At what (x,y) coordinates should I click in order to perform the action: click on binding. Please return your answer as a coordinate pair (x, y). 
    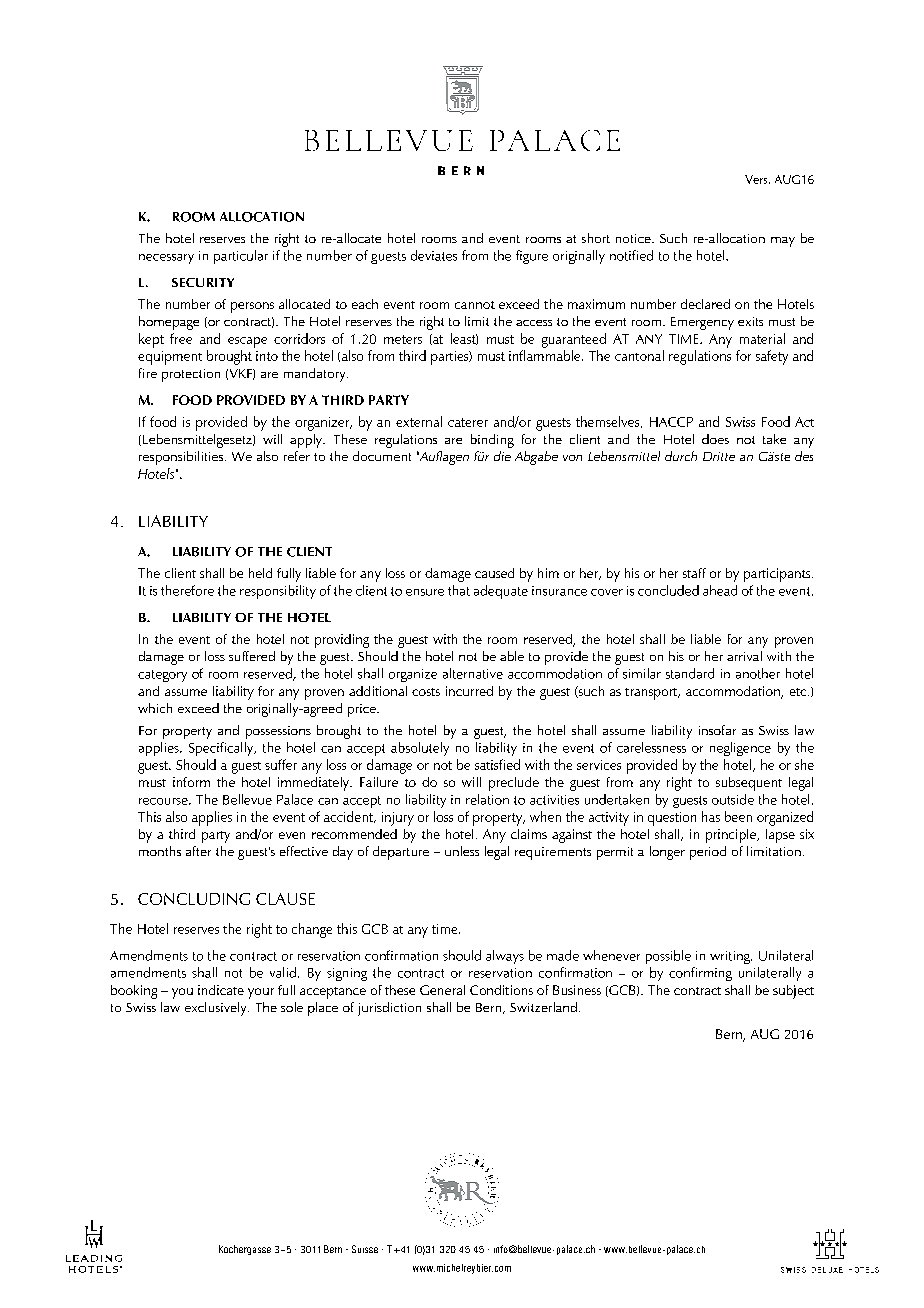
    Looking at the image, I should click on (492, 441).
